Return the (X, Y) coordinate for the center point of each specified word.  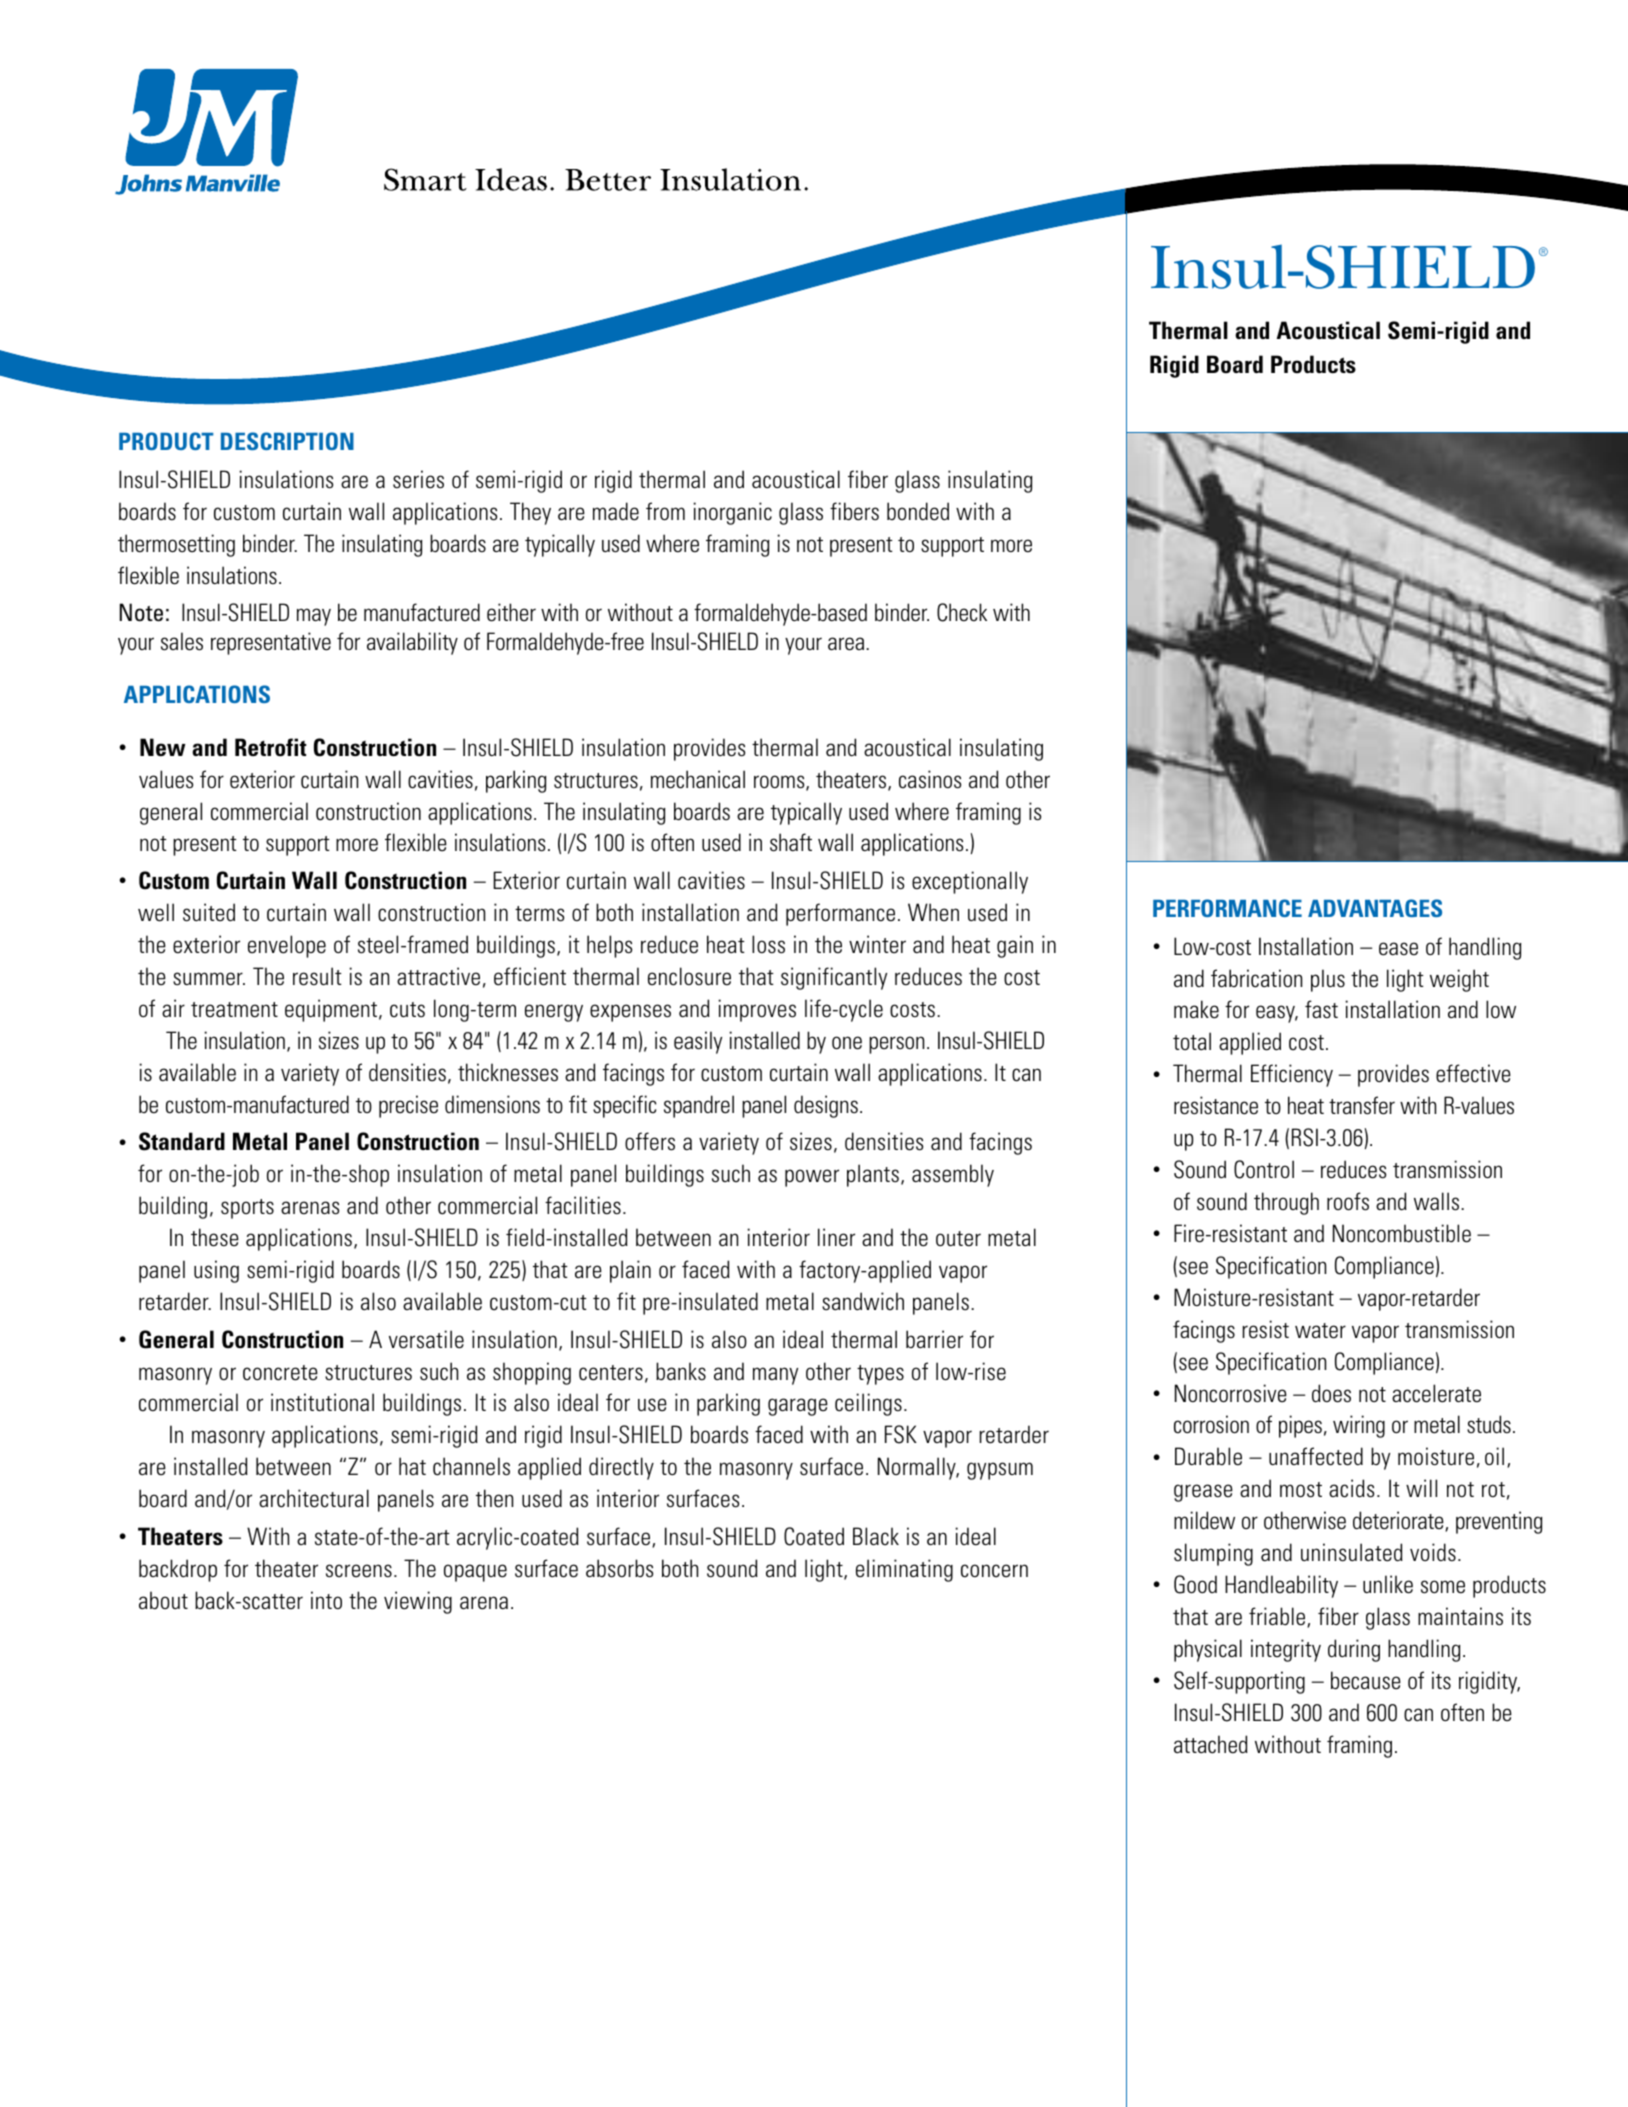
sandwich (863, 1301)
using (216, 1271)
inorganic (732, 513)
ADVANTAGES (1375, 908)
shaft (791, 842)
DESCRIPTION (287, 441)
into (326, 1600)
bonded (918, 511)
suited (209, 912)
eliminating (904, 1570)
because (1366, 1680)
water (1320, 1331)
